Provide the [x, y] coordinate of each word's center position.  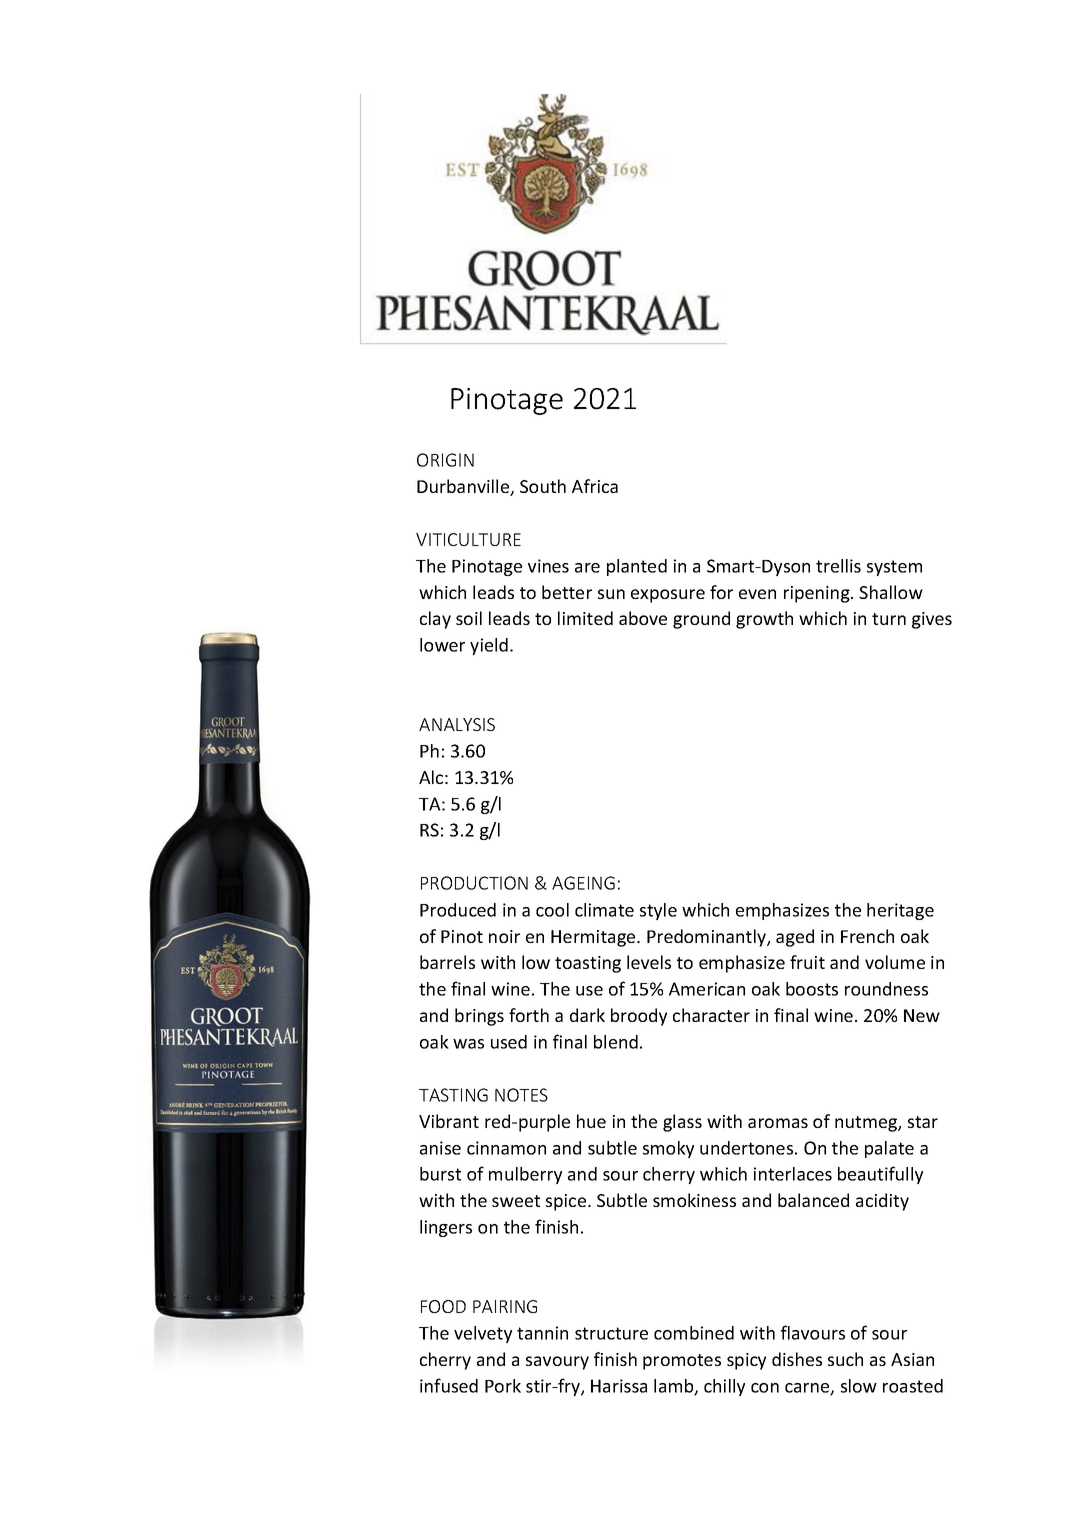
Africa [595, 486]
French [867, 936]
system [894, 568]
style [658, 911]
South [543, 486]
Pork [503, 1386]
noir [504, 936]
